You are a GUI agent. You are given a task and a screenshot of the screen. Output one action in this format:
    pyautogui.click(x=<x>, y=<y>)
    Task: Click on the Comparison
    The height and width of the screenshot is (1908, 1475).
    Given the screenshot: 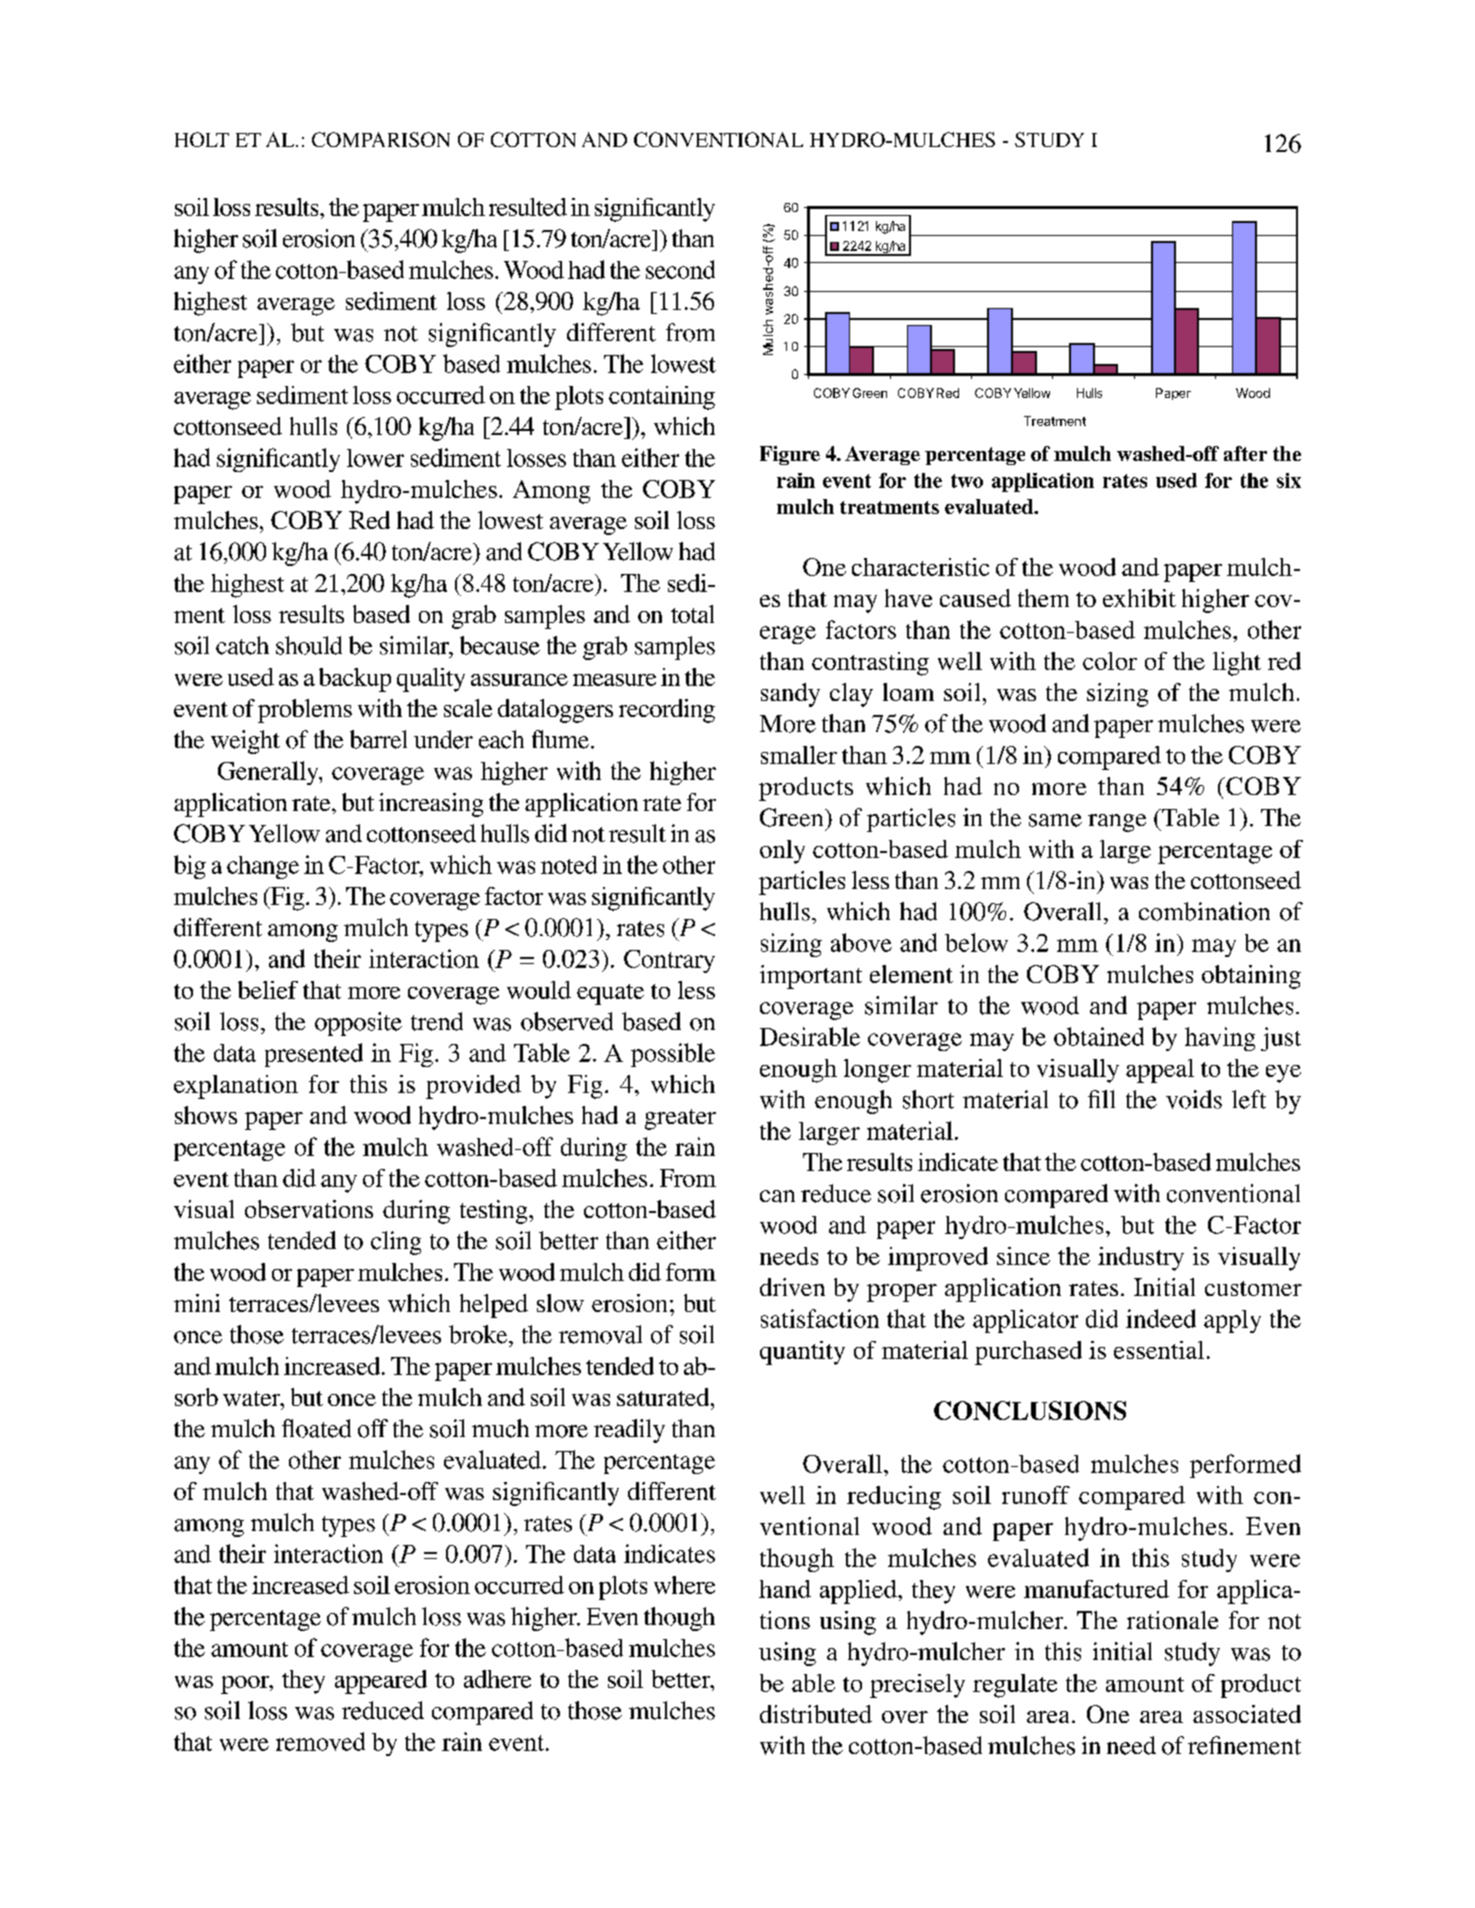 What is the action you would take?
    pyautogui.click(x=381, y=139)
